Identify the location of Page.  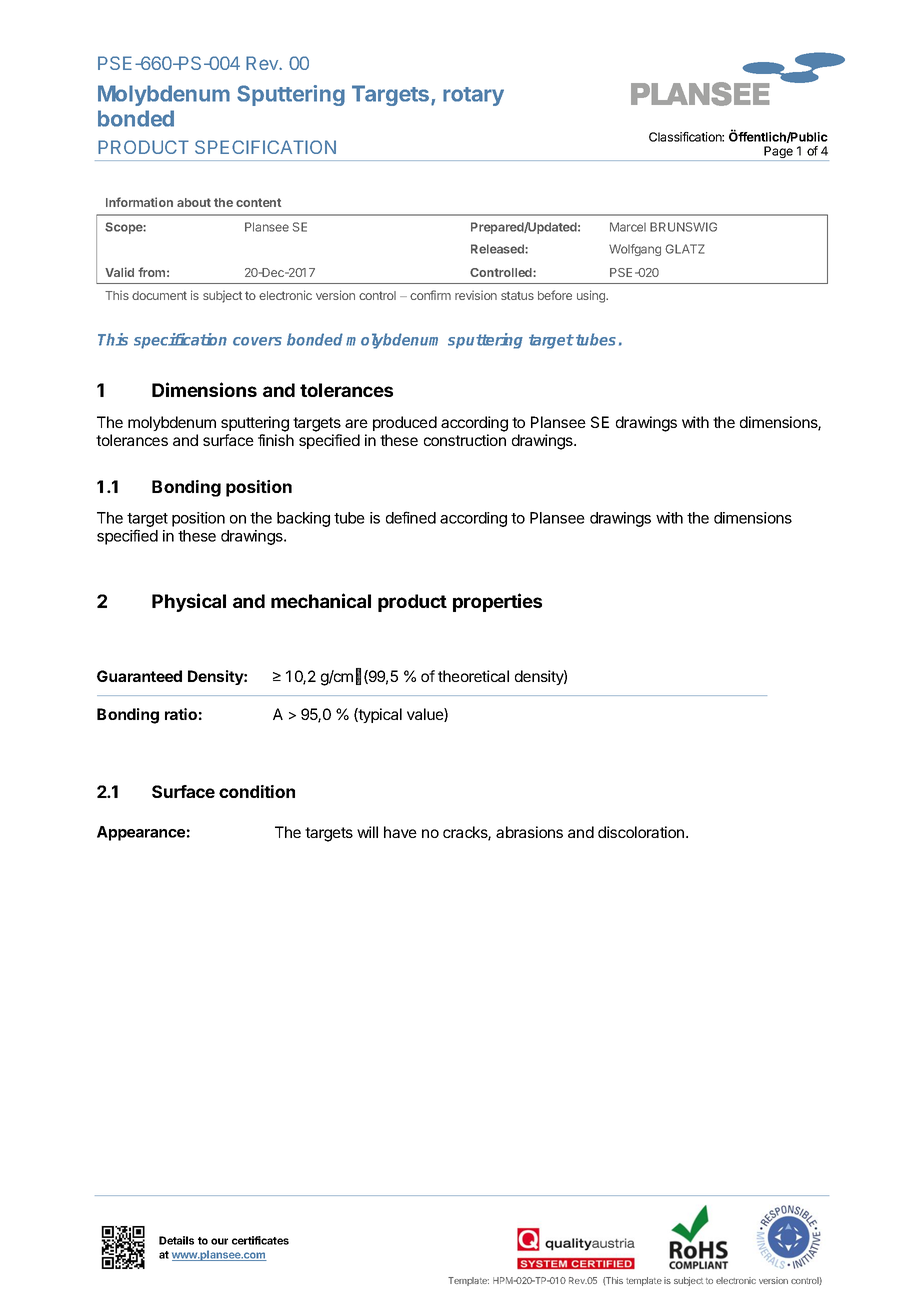
(779, 153).
